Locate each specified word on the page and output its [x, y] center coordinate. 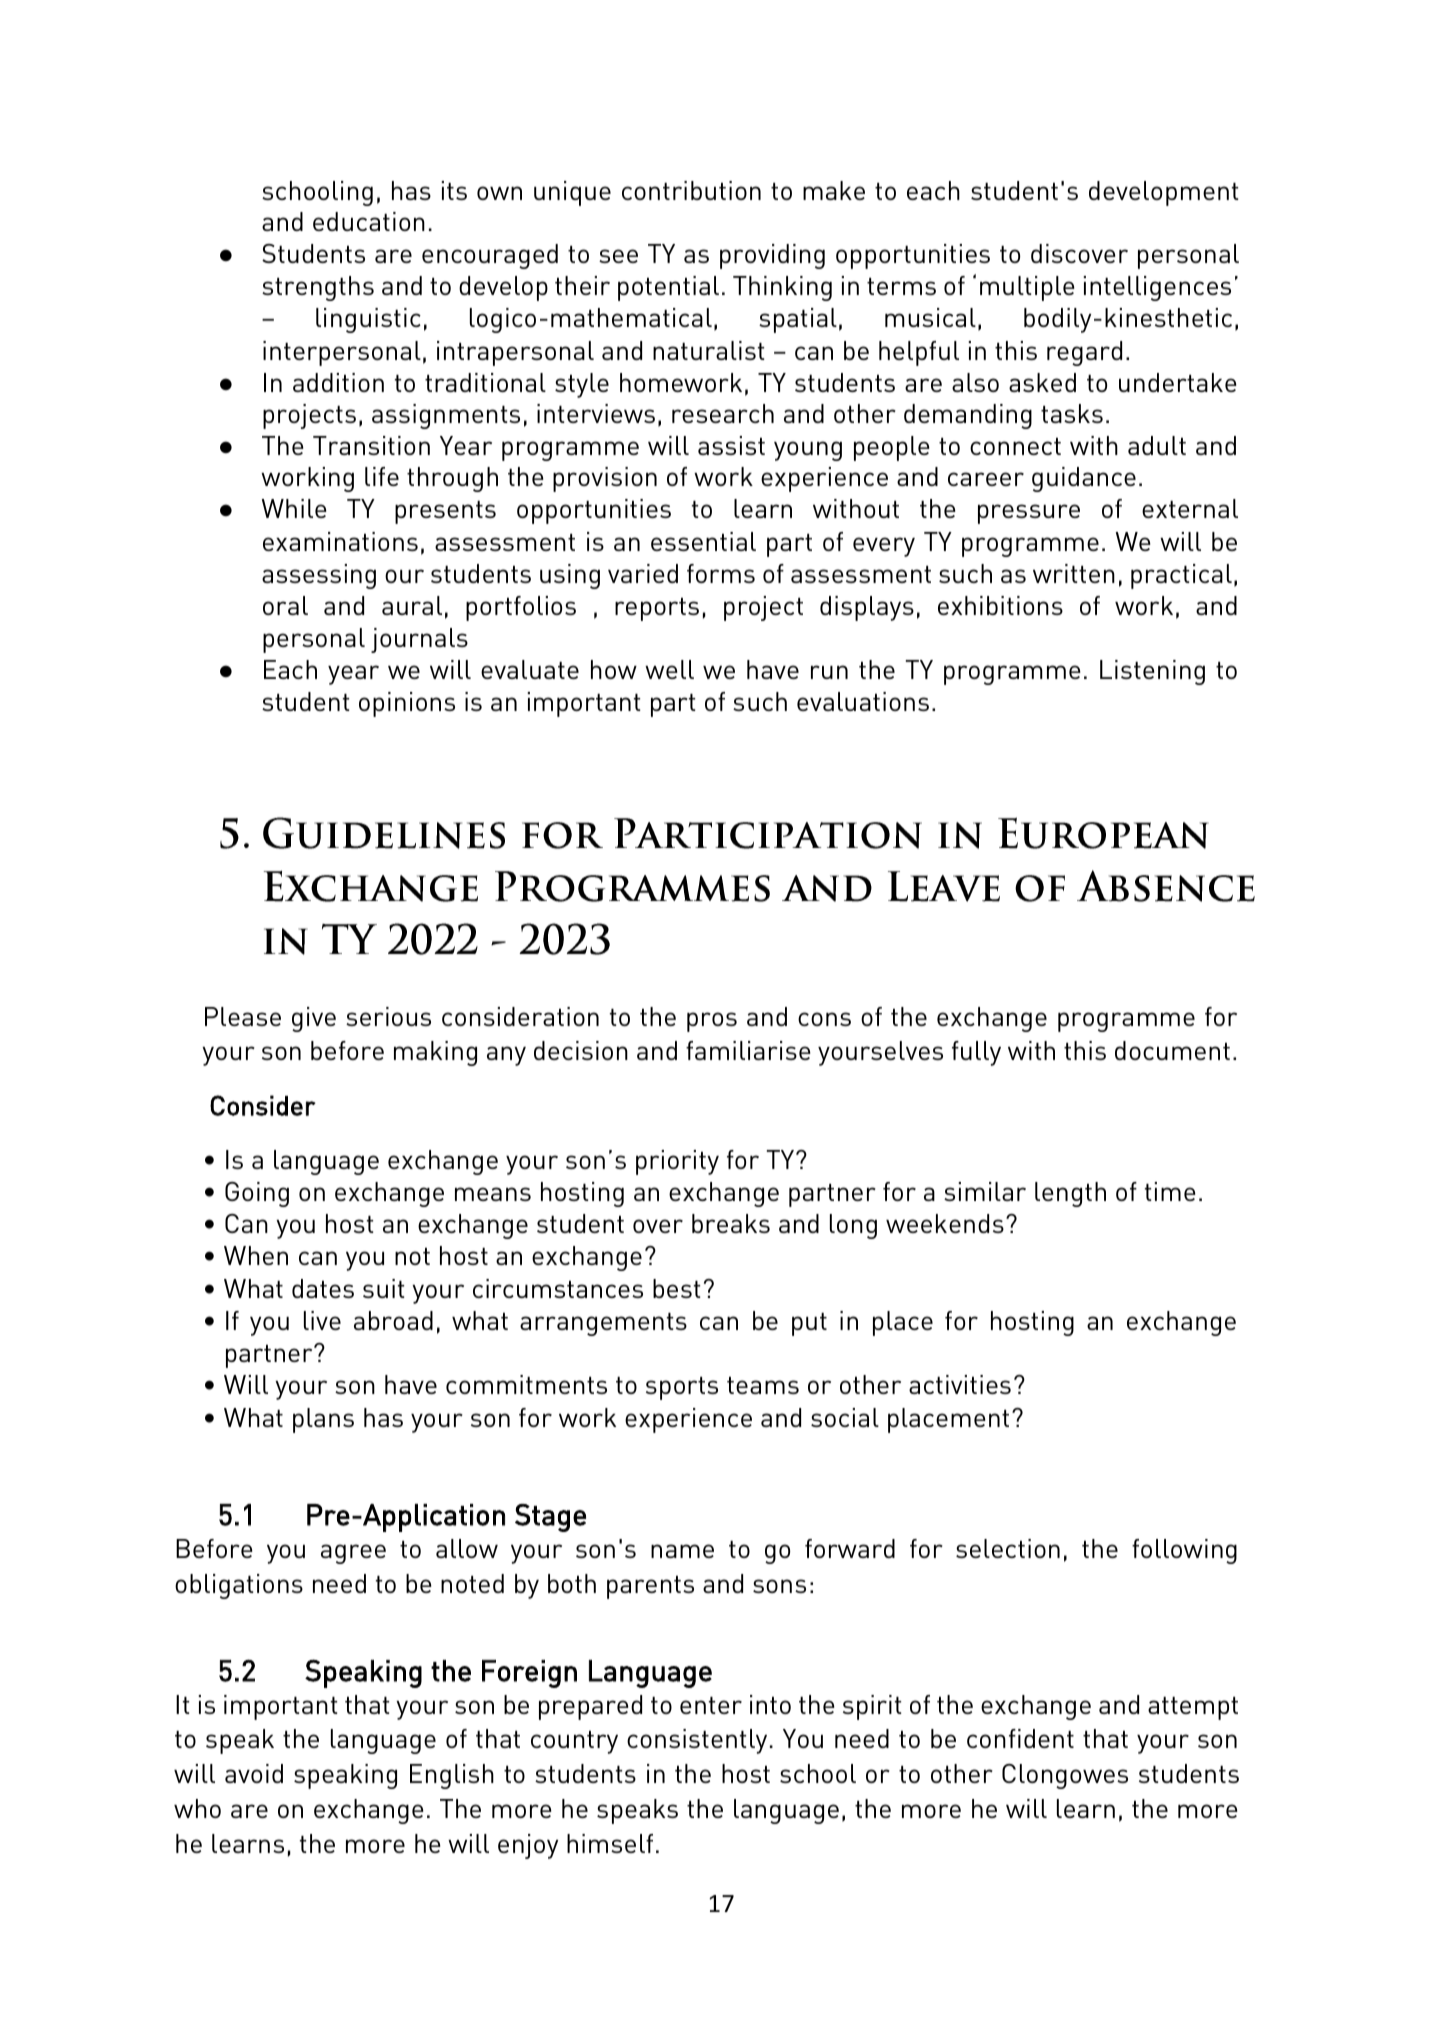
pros [712, 1022]
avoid [254, 1773]
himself [610, 1843]
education [369, 221]
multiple [1027, 288]
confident [1020, 1738]
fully [976, 1053]
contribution [691, 190]
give [314, 1019]
